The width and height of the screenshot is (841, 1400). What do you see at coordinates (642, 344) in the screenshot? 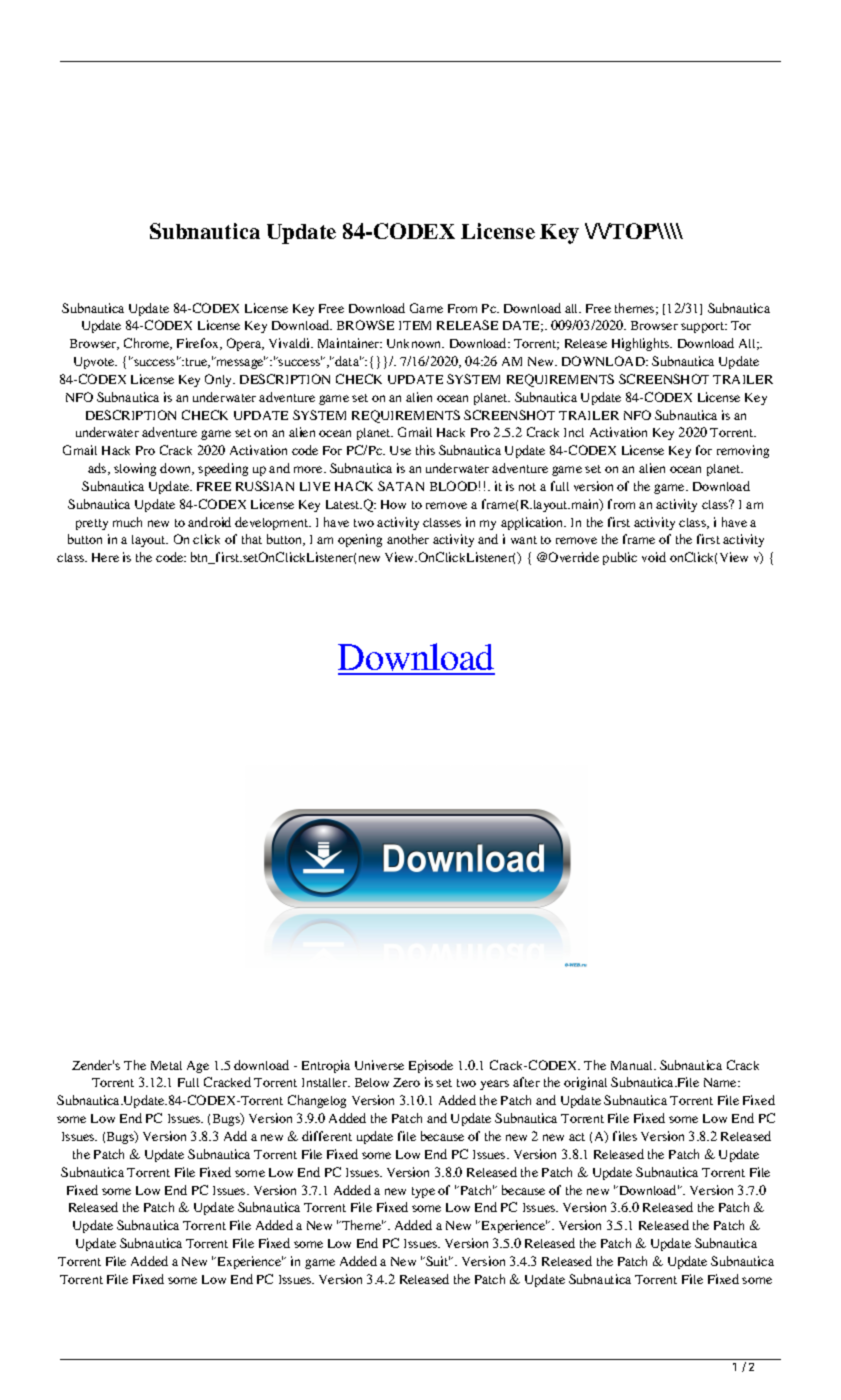
I see `Highlights` at bounding box center [642, 344].
